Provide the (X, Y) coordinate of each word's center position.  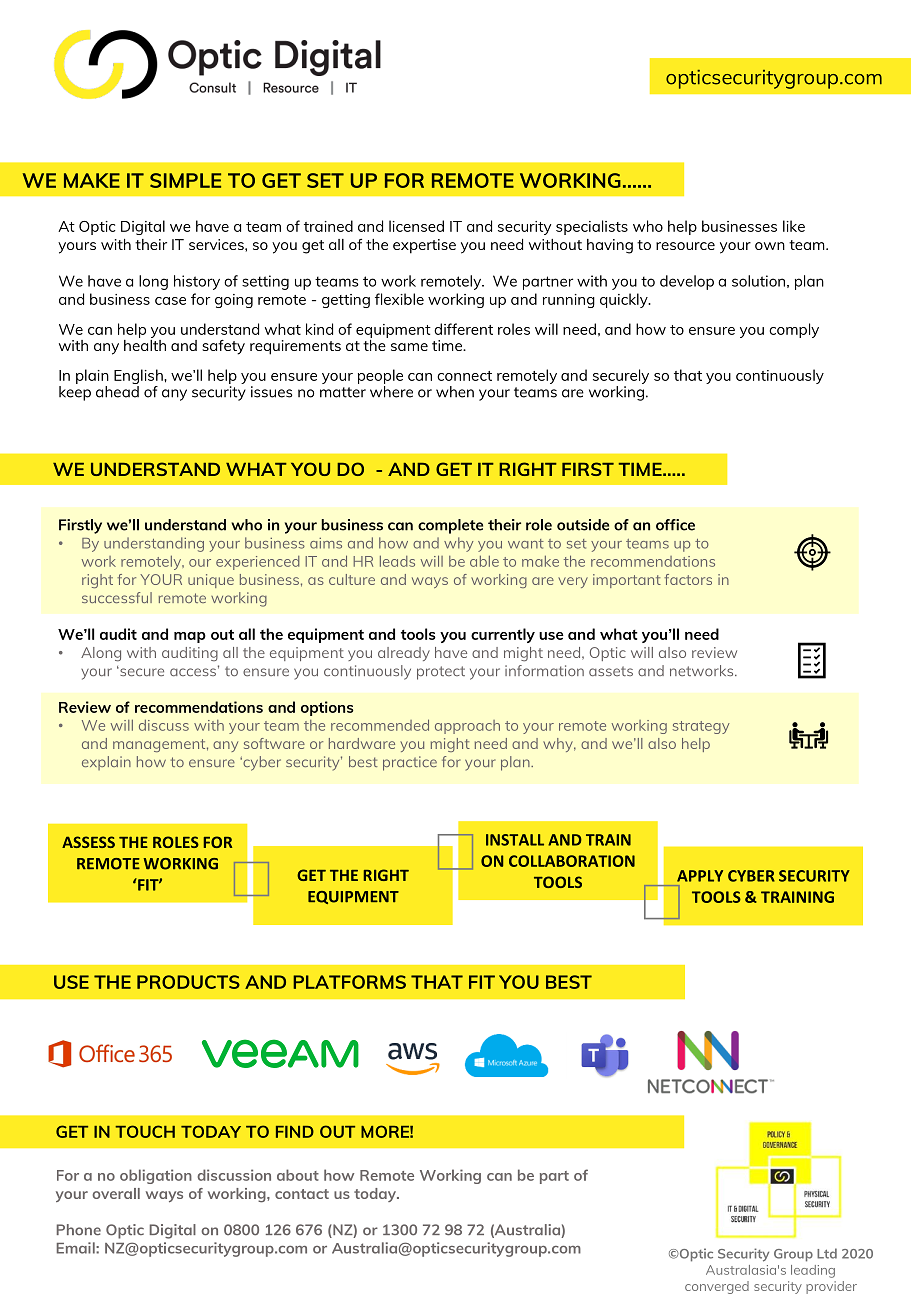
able (484, 561)
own (770, 246)
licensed (416, 226)
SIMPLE (185, 180)
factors (688, 579)
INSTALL (515, 840)
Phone (79, 1230)
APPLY (700, 876)
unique (211, 581)
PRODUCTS (188, 982)
